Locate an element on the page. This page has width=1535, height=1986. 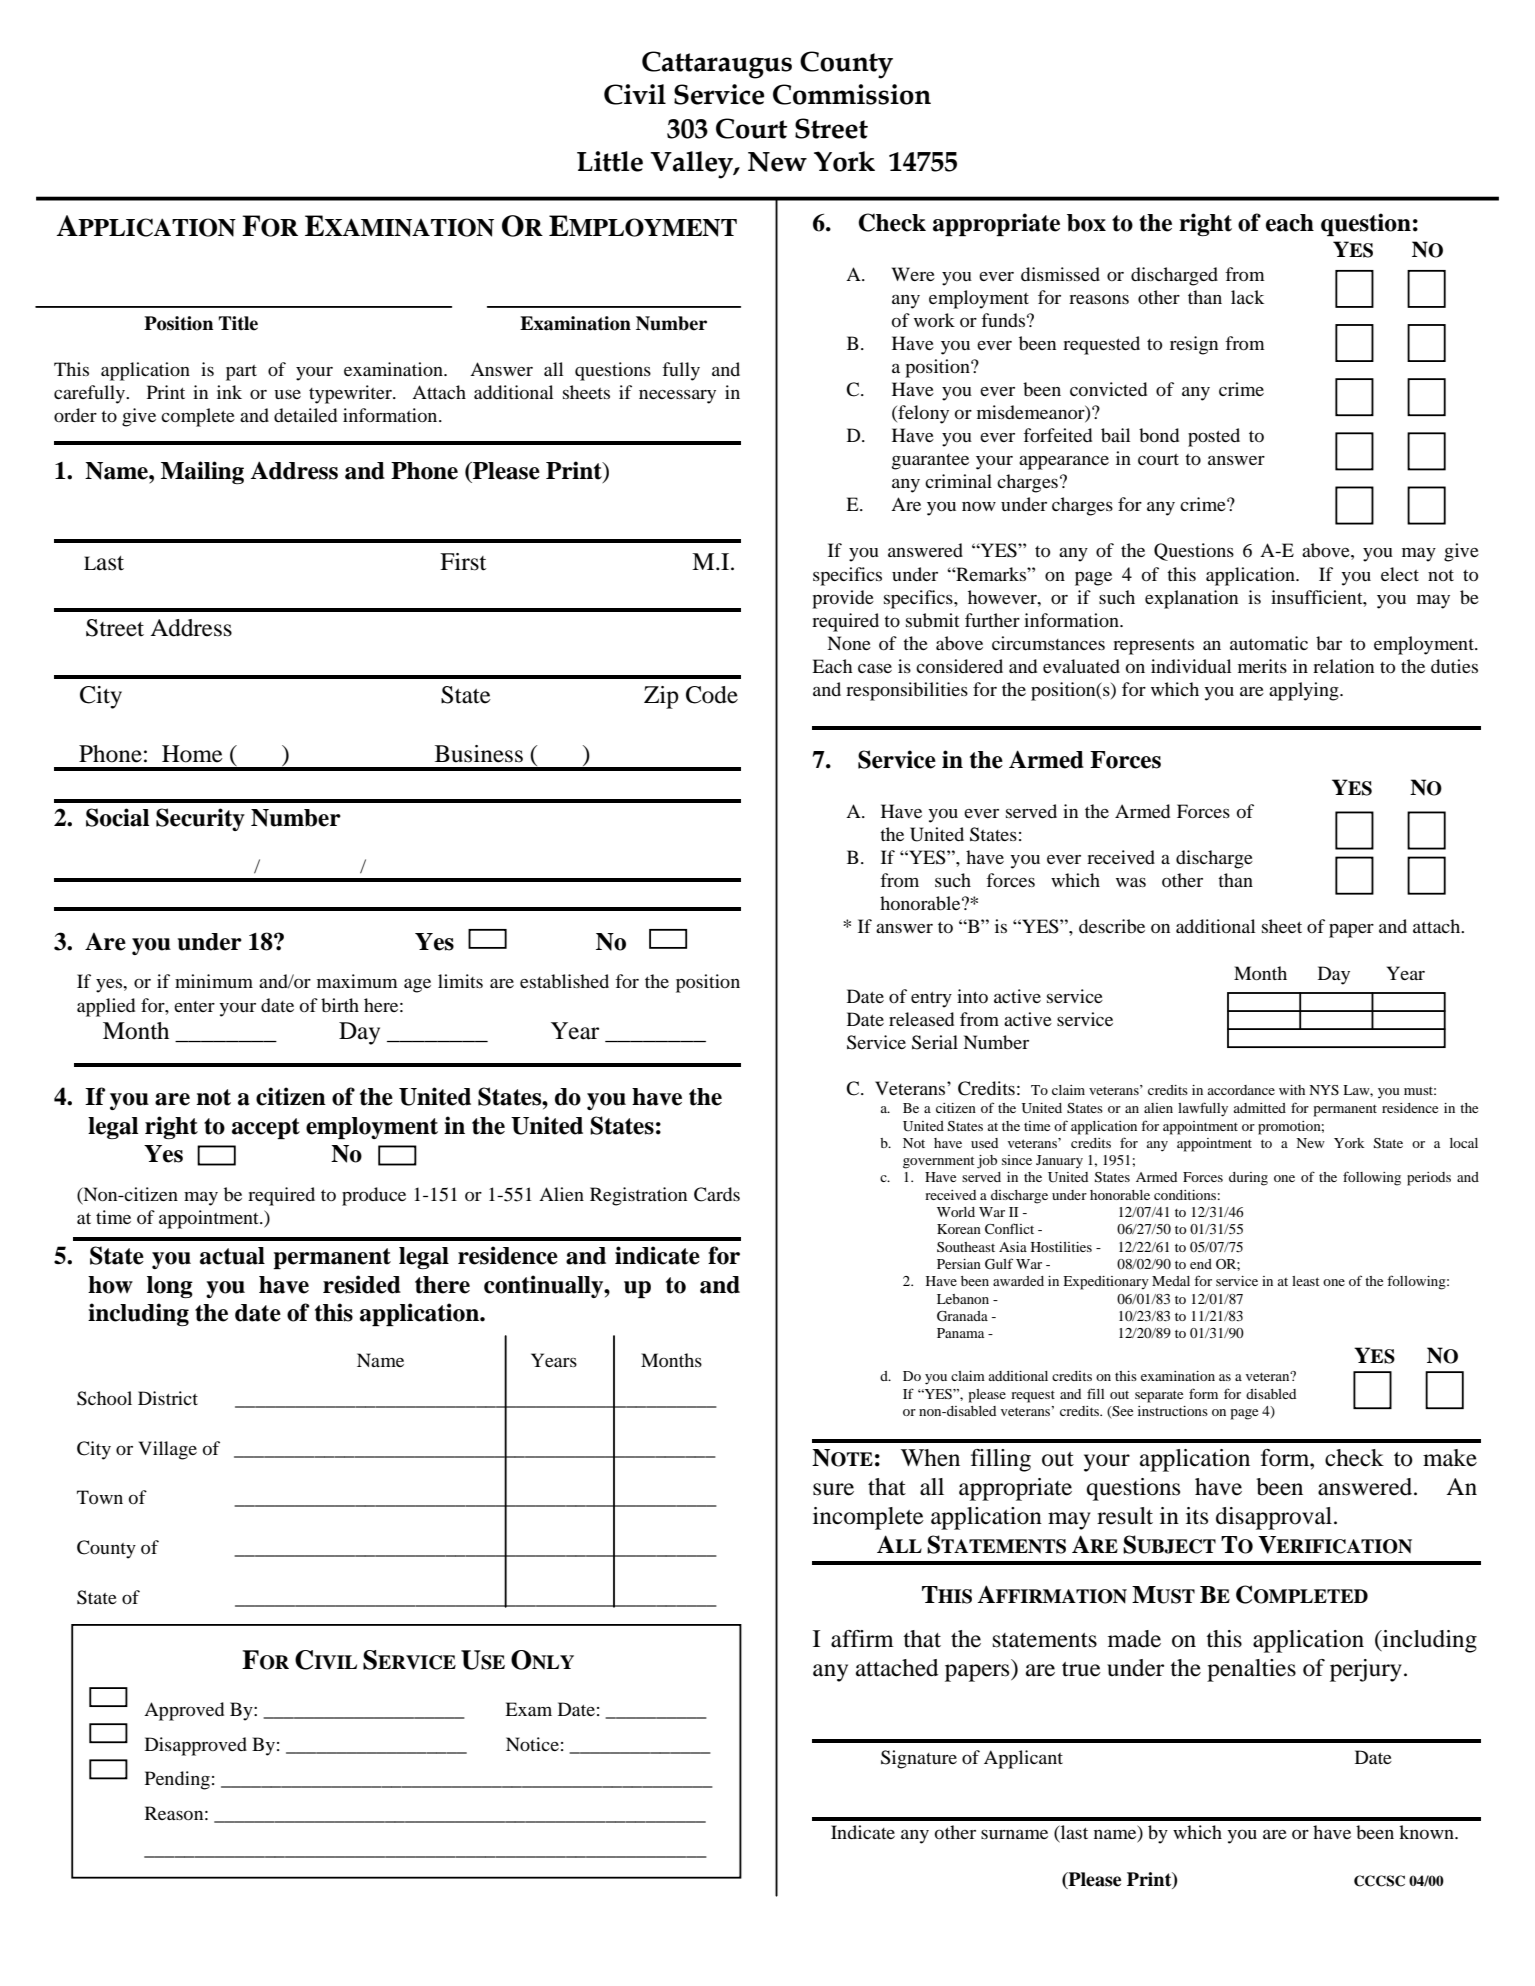
minimum is located at coordinates (214, 981).
